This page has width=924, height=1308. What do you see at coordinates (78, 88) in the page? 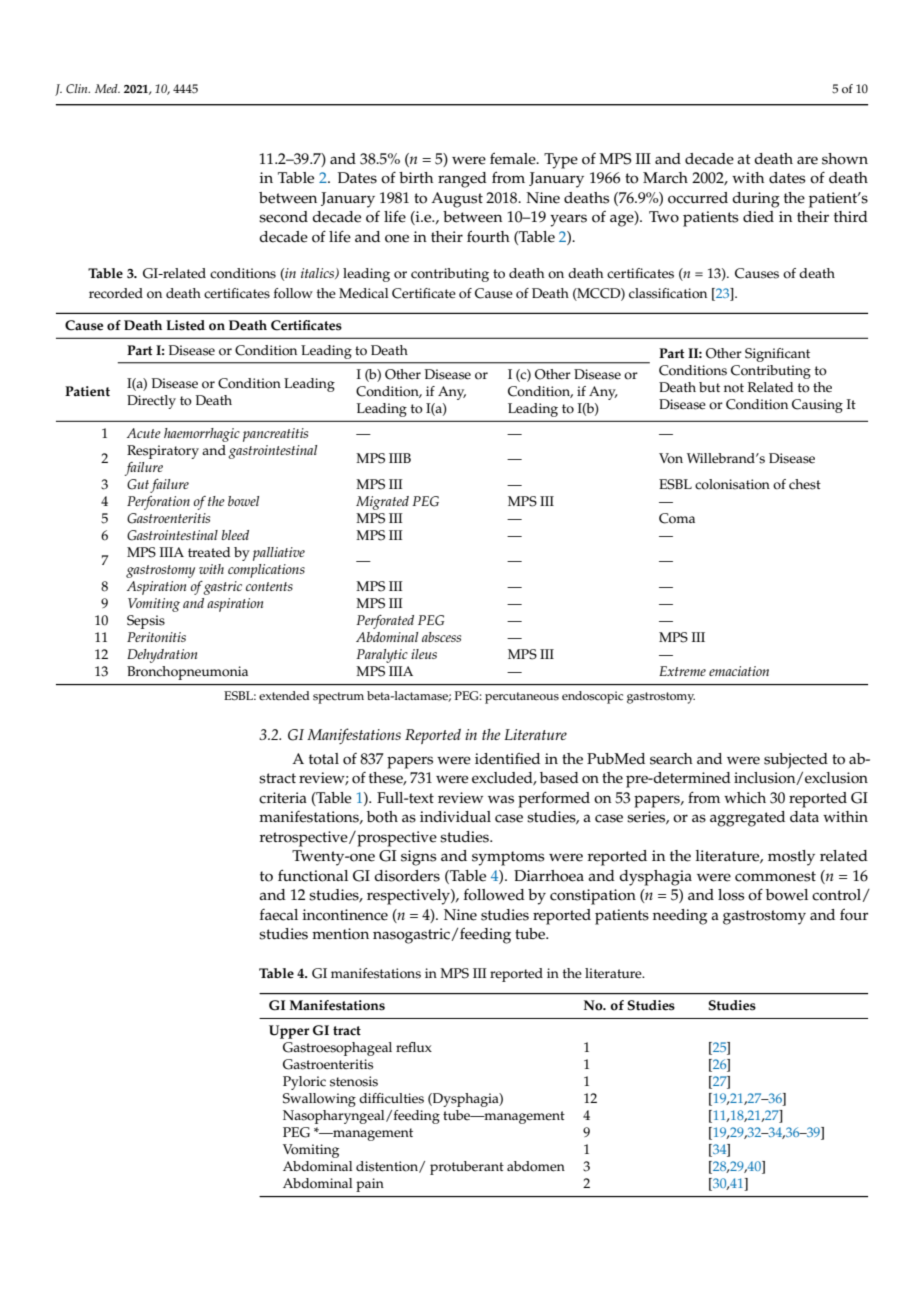
I see `Clin` at bounding box center [78, 88].
